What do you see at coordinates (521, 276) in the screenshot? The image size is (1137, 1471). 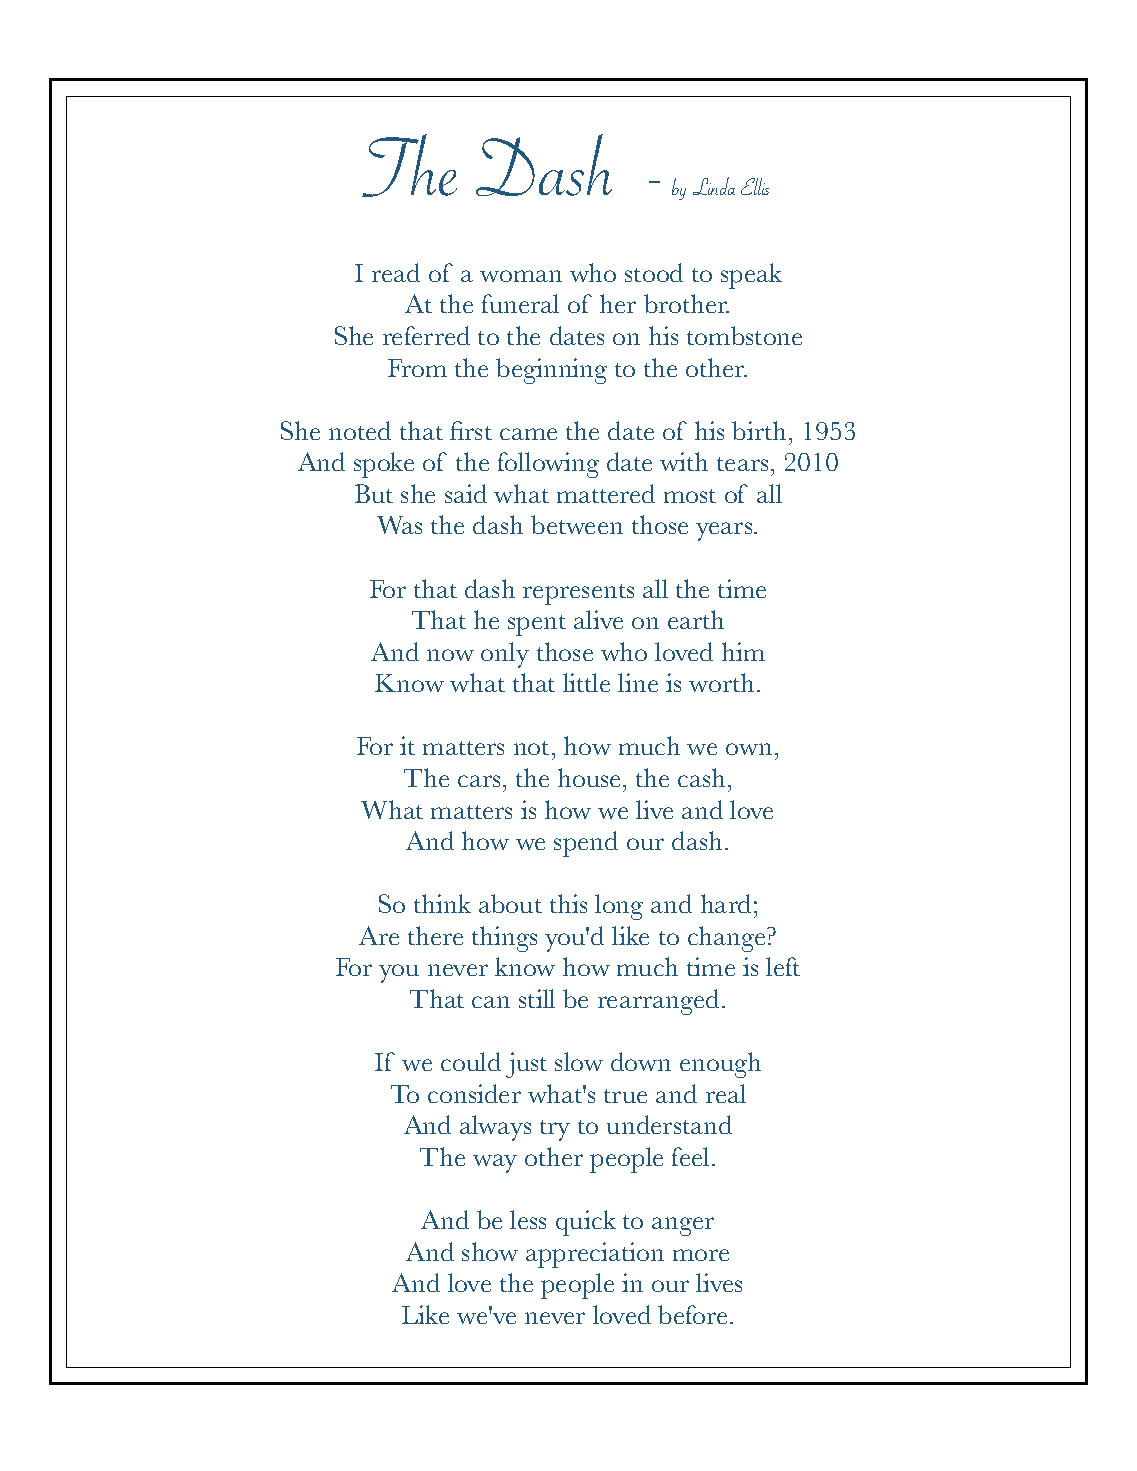 I see `woman` at bounding box center [521, 276].
